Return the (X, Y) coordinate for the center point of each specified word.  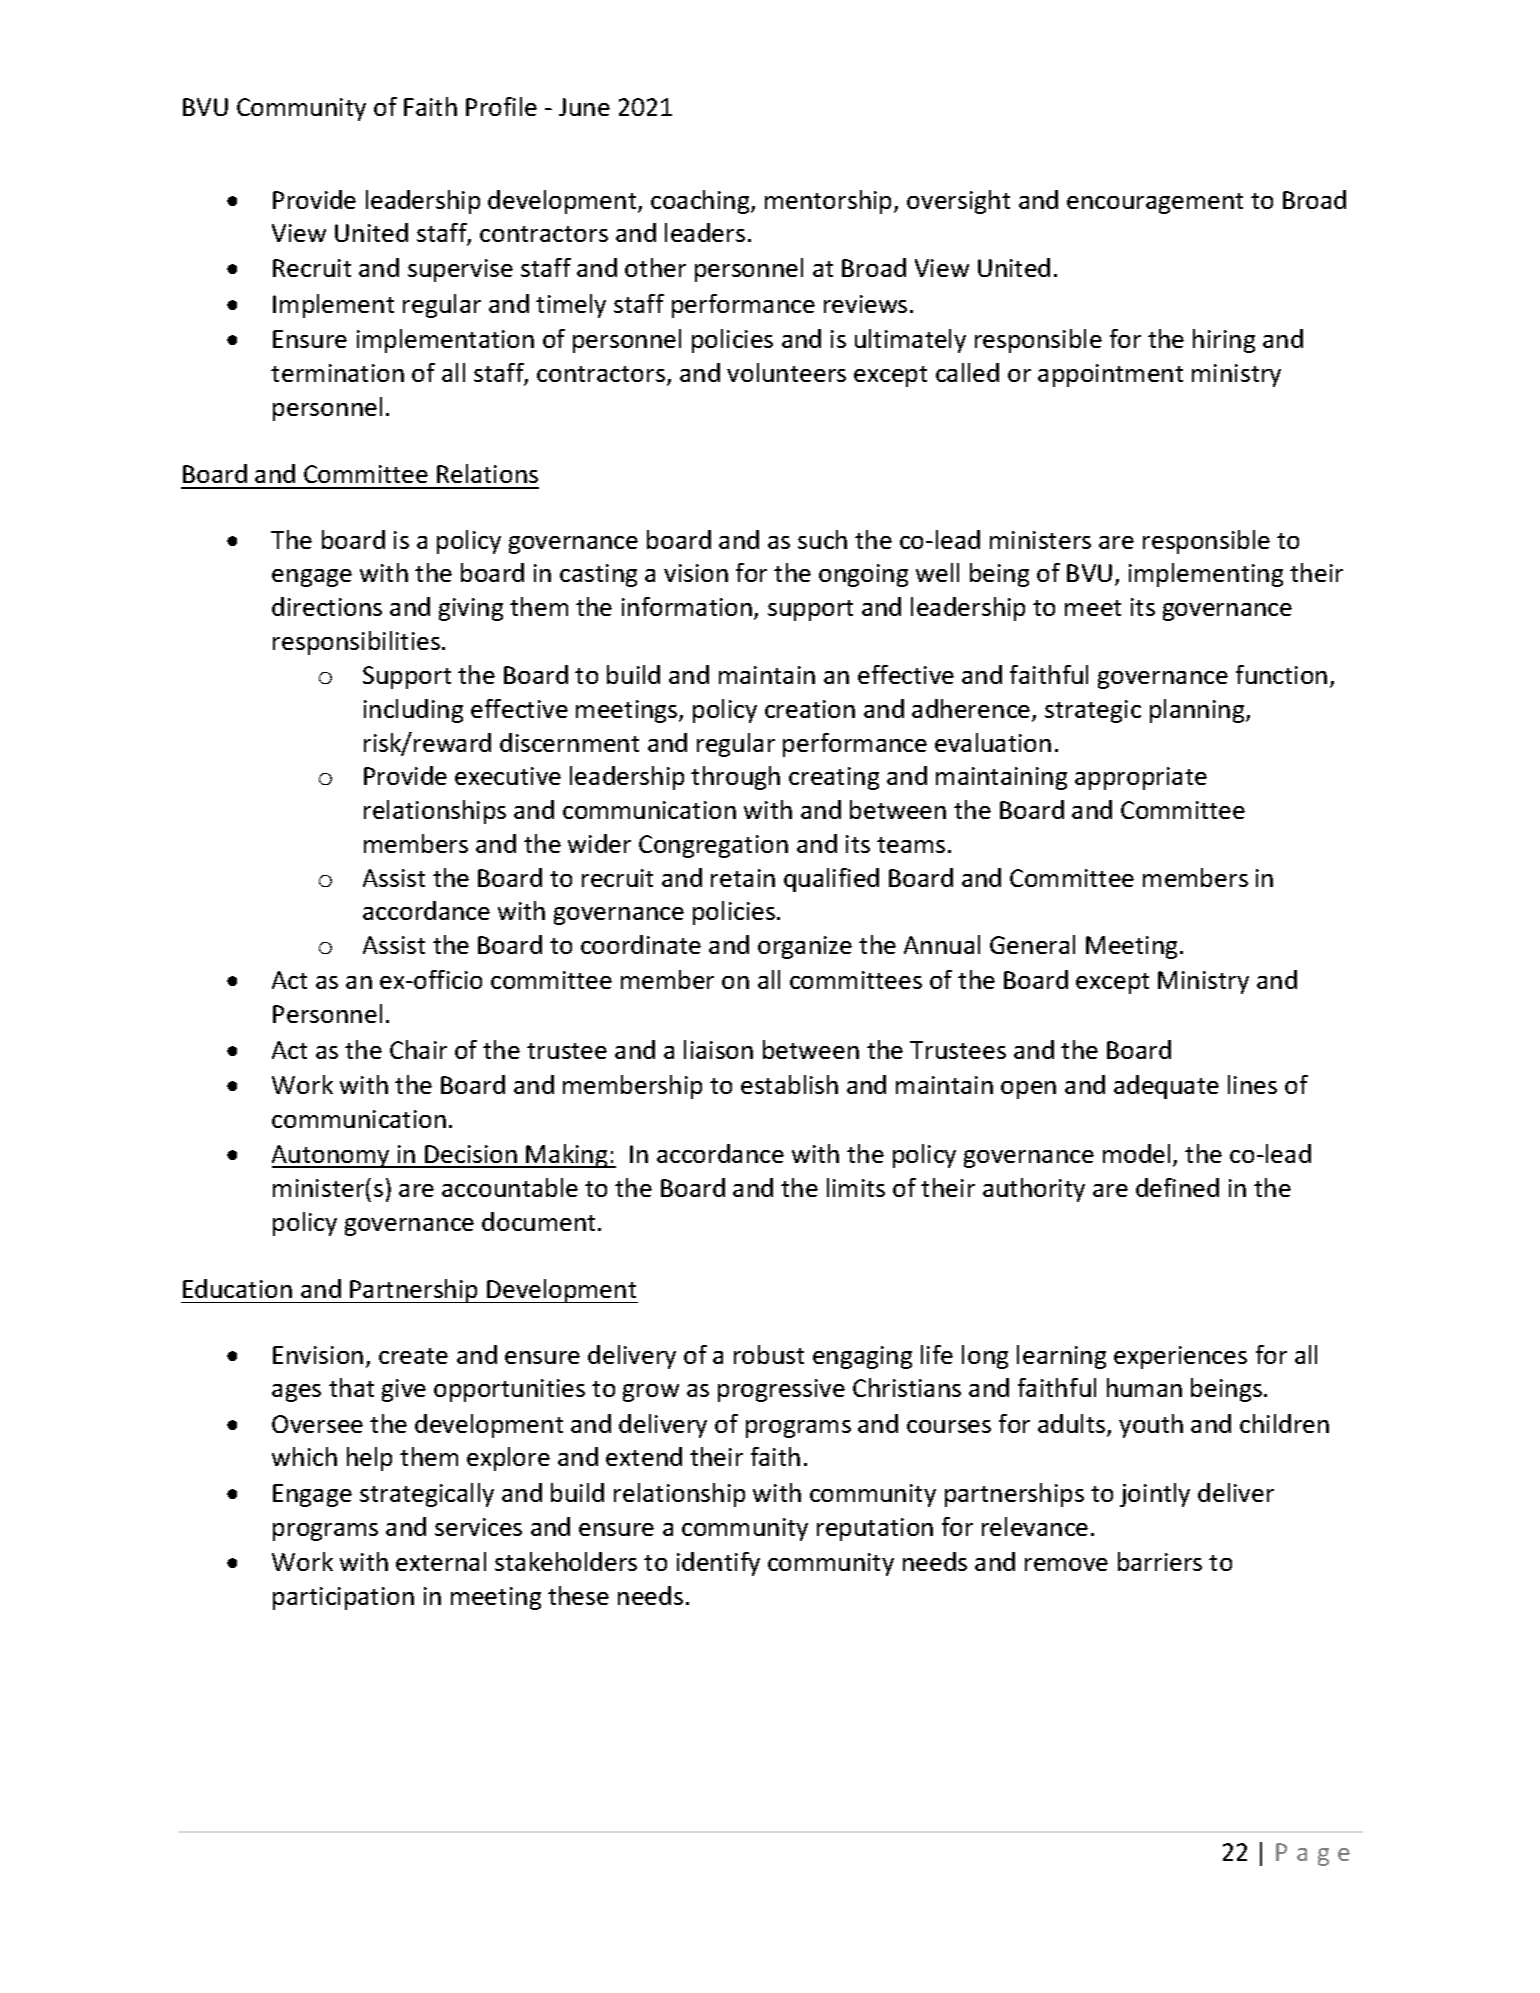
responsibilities (356, 643)
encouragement (1155, 203)
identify (718, 1564)
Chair (418, 1049)
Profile (501, 106)
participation (343, 1598)
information (687, 606)
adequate (1166, 1087)
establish (789, 1084)
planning (1198, 711)
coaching (701, 202)
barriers (1160, 1561)
